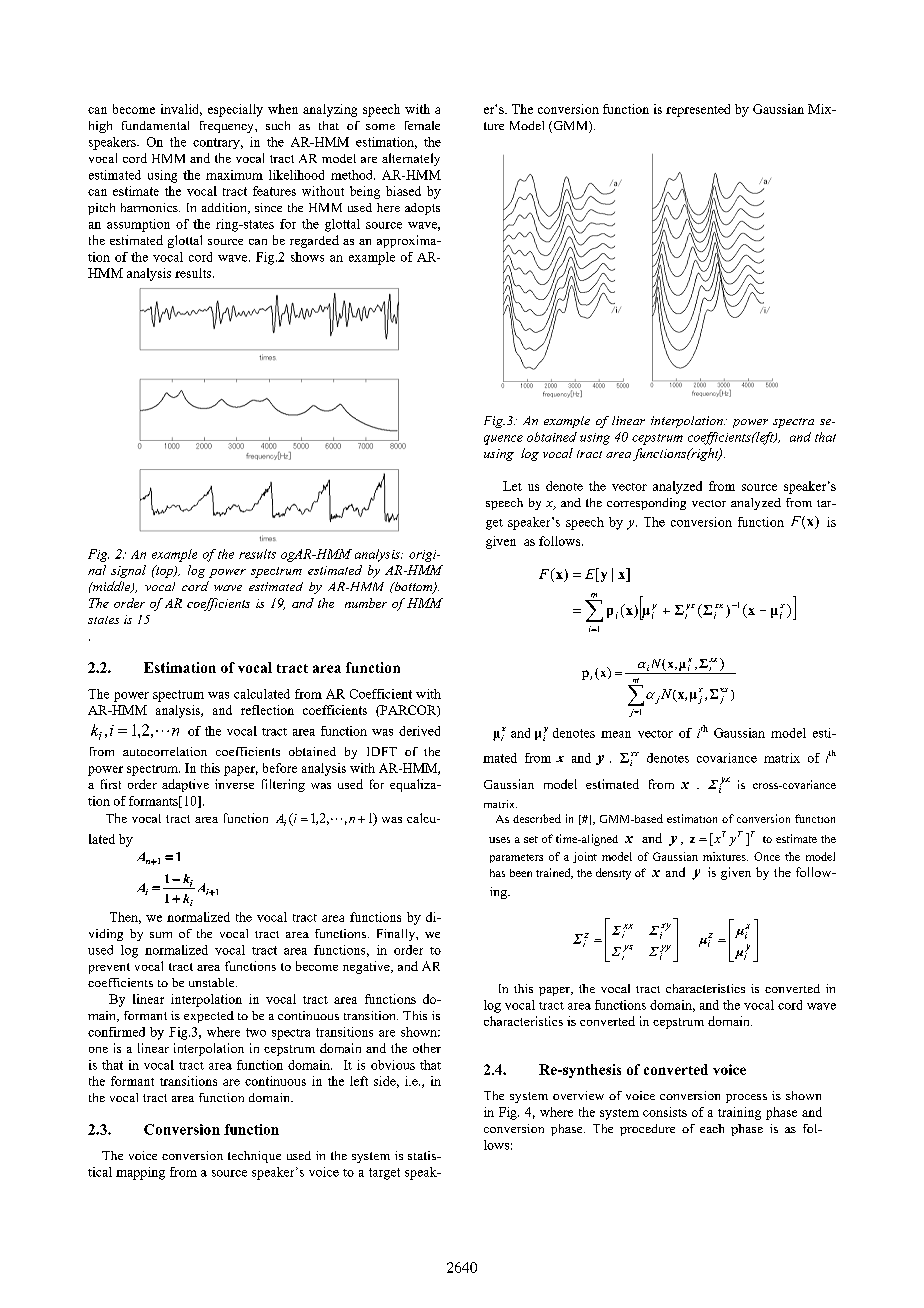 The width and height of the screenshot is (924, 1308). What do you see at coordinates (698, 110) in the screenshot?
I see `represented` at bounding box center [698, 110].
